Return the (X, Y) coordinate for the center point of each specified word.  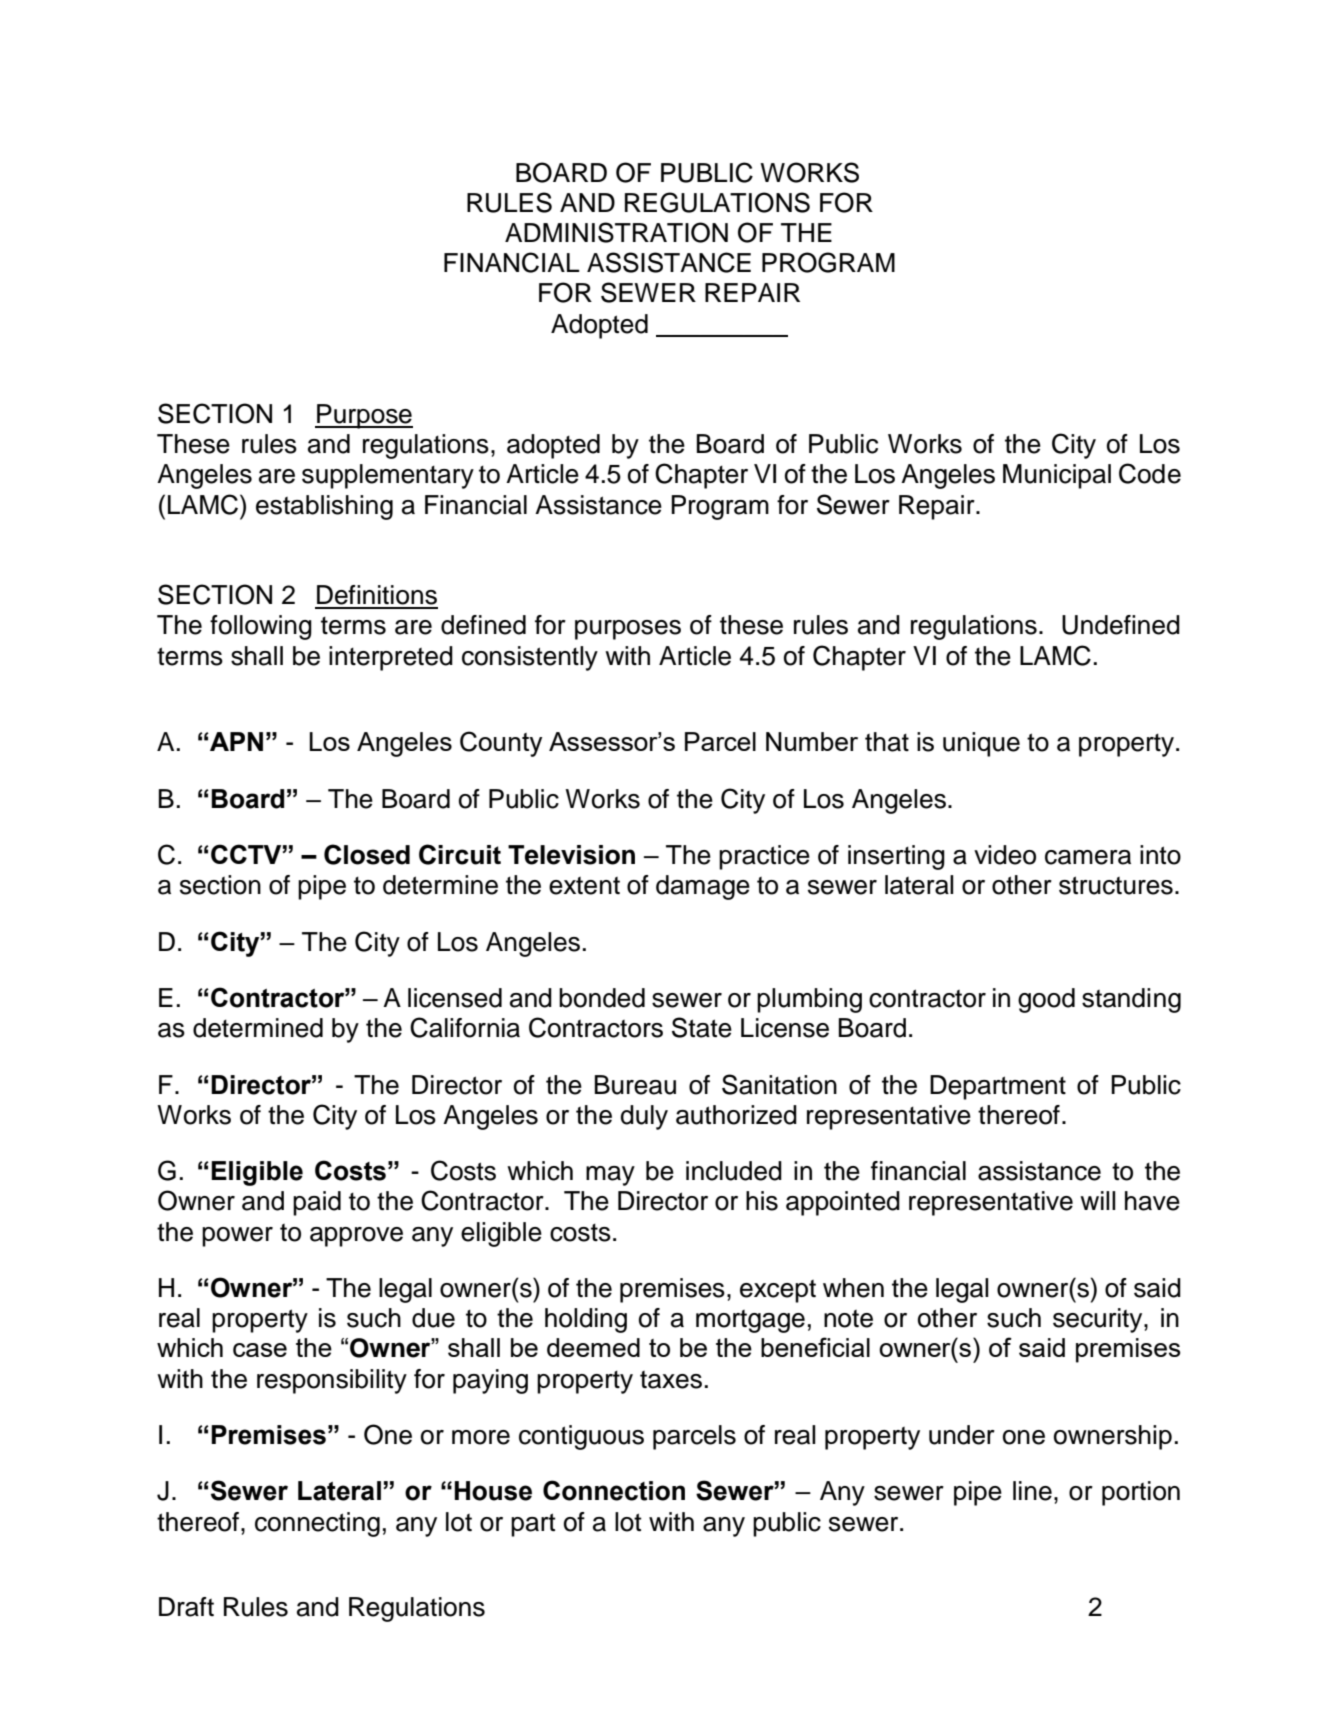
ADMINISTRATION (616, 232)
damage (703, 887)
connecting (317, 1524)
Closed (367, 854)
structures (1116, 885)
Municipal (1057, 476)
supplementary (388, 476)
